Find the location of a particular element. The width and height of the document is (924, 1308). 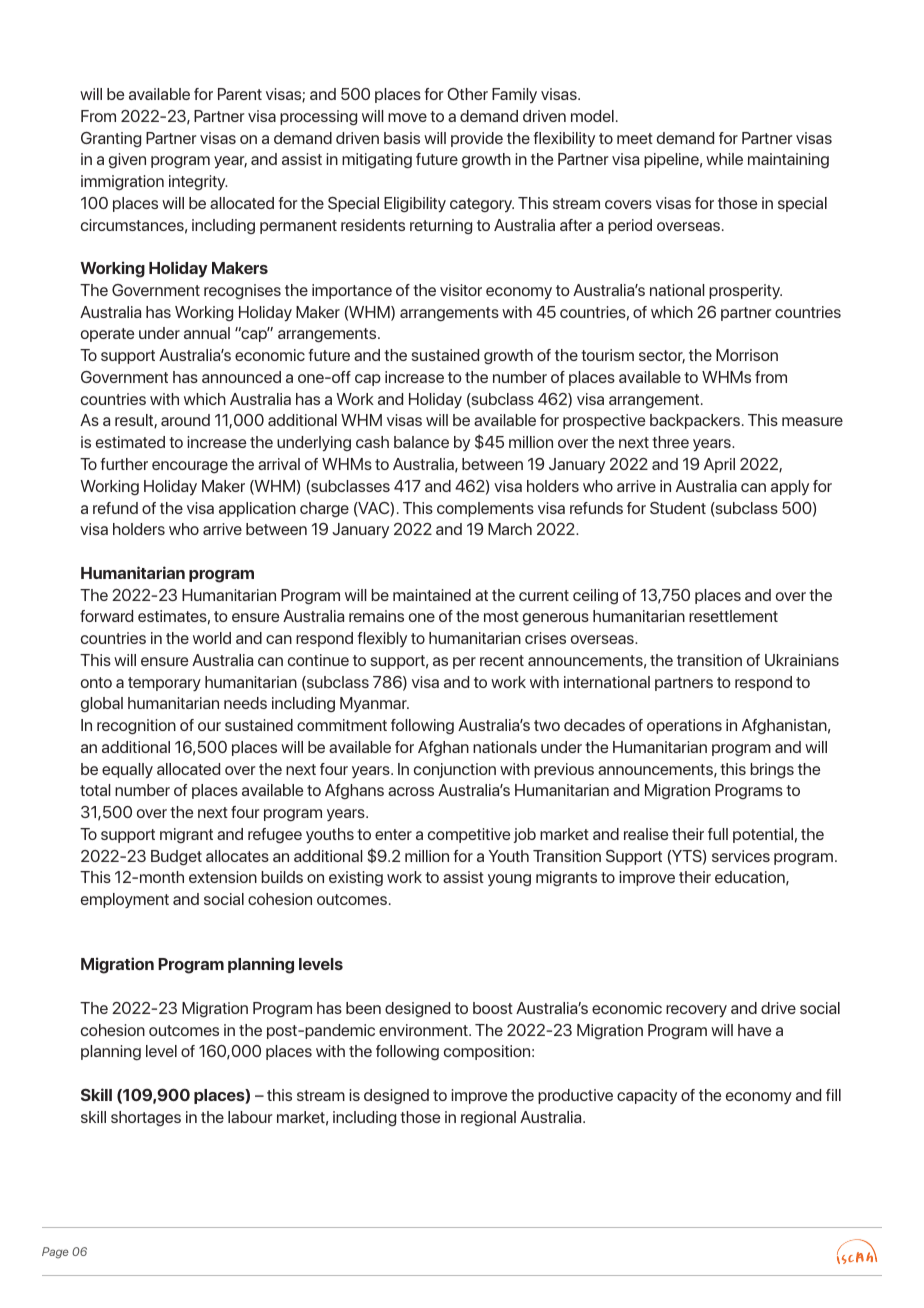

provide is located at coordinates (477, 139).
